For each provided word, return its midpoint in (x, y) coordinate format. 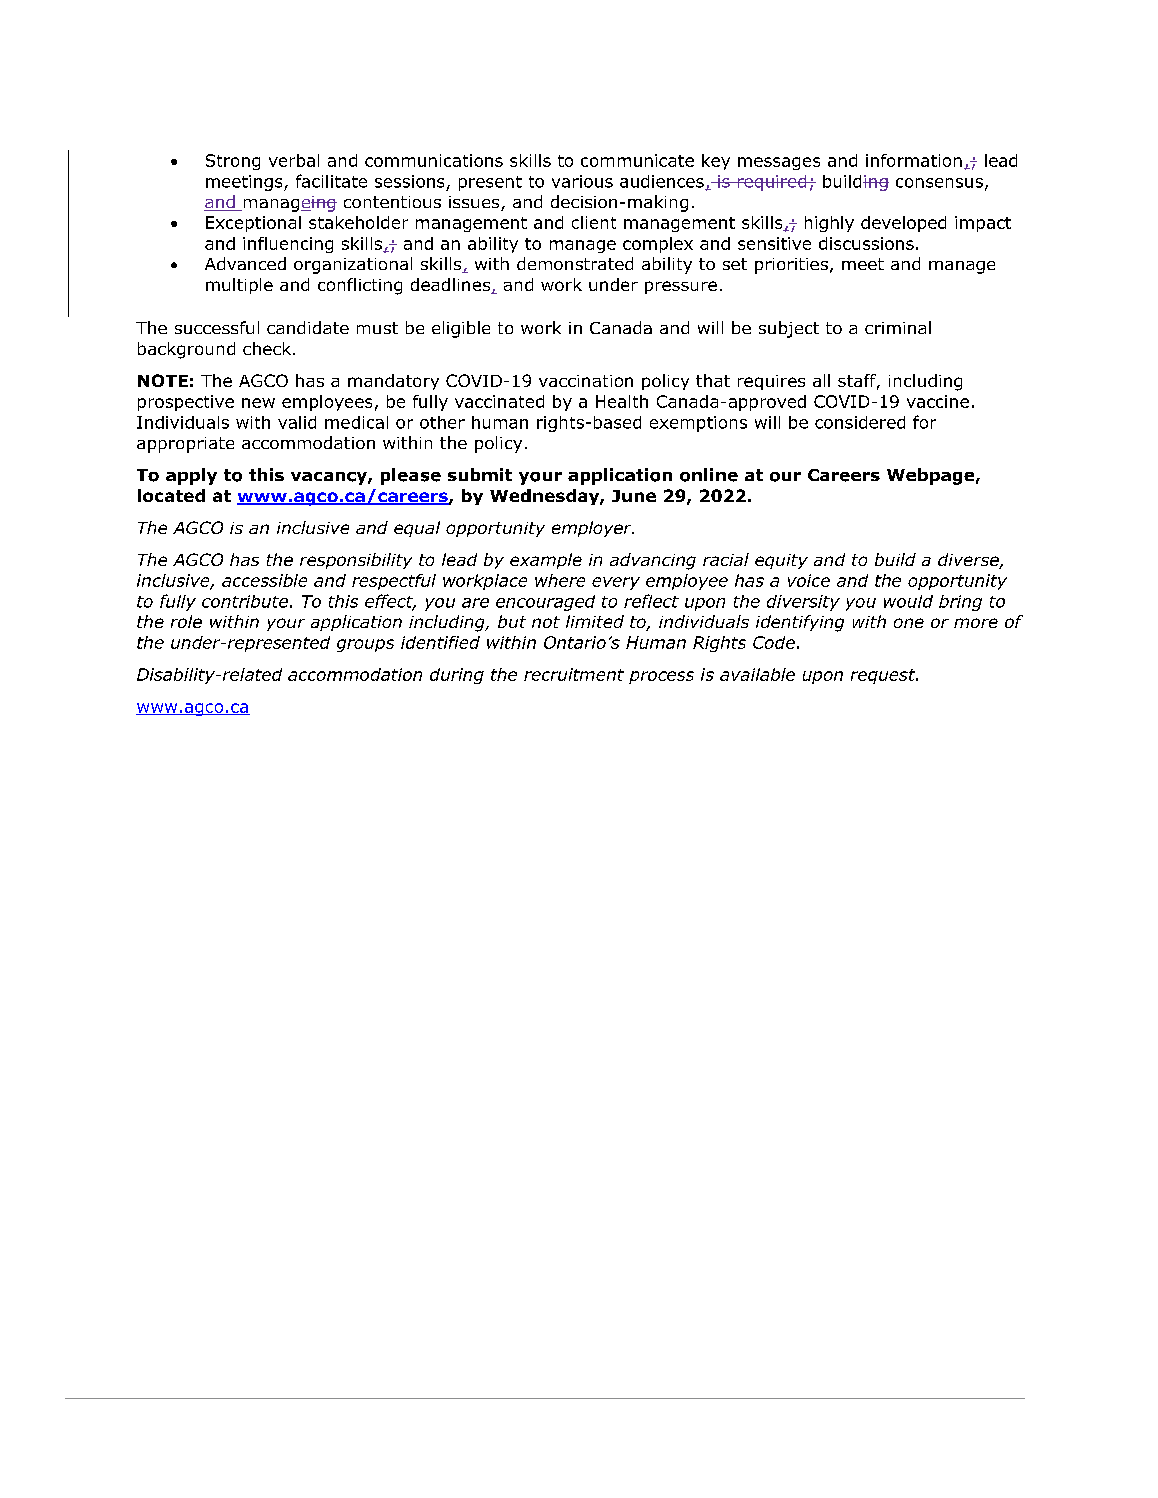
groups (365, 645)
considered (860, 422)
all (821, 380)
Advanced (245, 263)
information (914, 160)
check (268, 348)
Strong (233, 162)
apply (191, 476)
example (546, 561)
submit (480, 474)
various (582, 181)
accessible (264, 580)
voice (809, 580)
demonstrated (575, 263)
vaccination (586, 381)
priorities (791, 266)
